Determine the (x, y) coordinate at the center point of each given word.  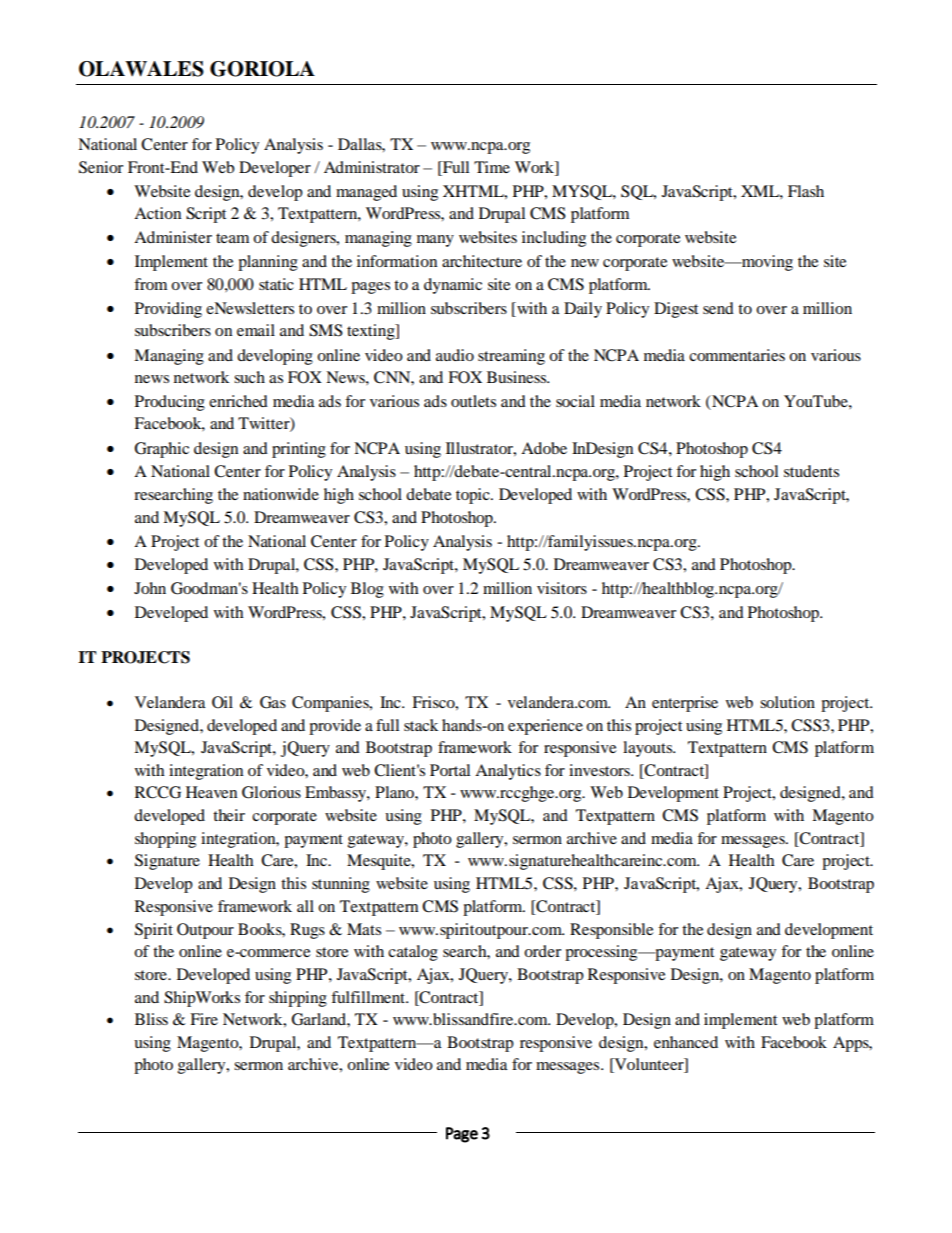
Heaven (211, 792)
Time (492, 167)
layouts (649, 749)
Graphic (162, 450)
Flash (806, 191)
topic (474, 496)
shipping (298, 999)
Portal (450, 770)
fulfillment (369, 997)
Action (157, 213)
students (811, 471)
